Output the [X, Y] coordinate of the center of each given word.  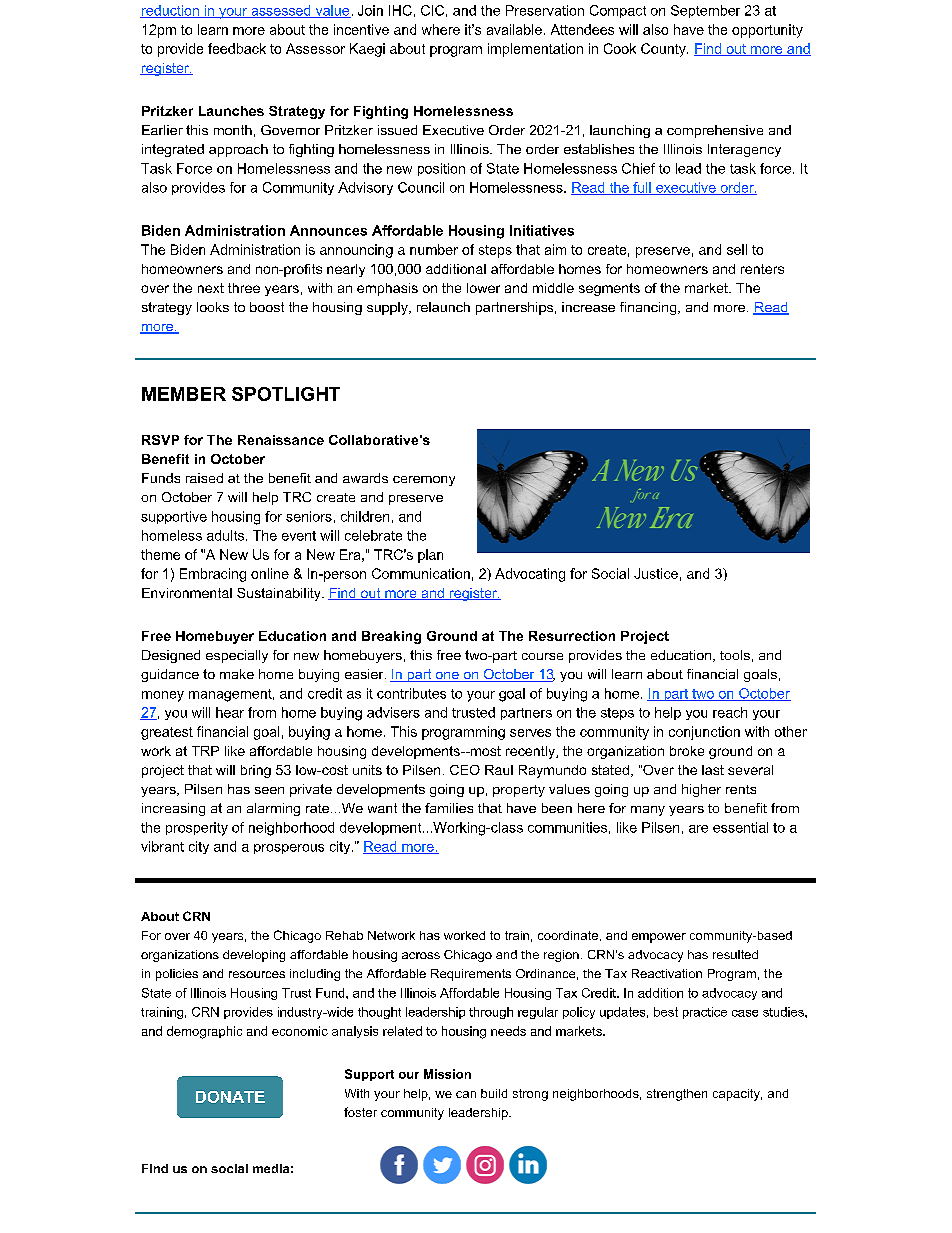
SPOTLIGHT [286, 394]
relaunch [443, 307]
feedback [237, 48]
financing [649, 308]
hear [230, 712]
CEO [465, 770]
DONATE [230, 1097]
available [514, 29]
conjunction [704, 733]
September [705, 11]
